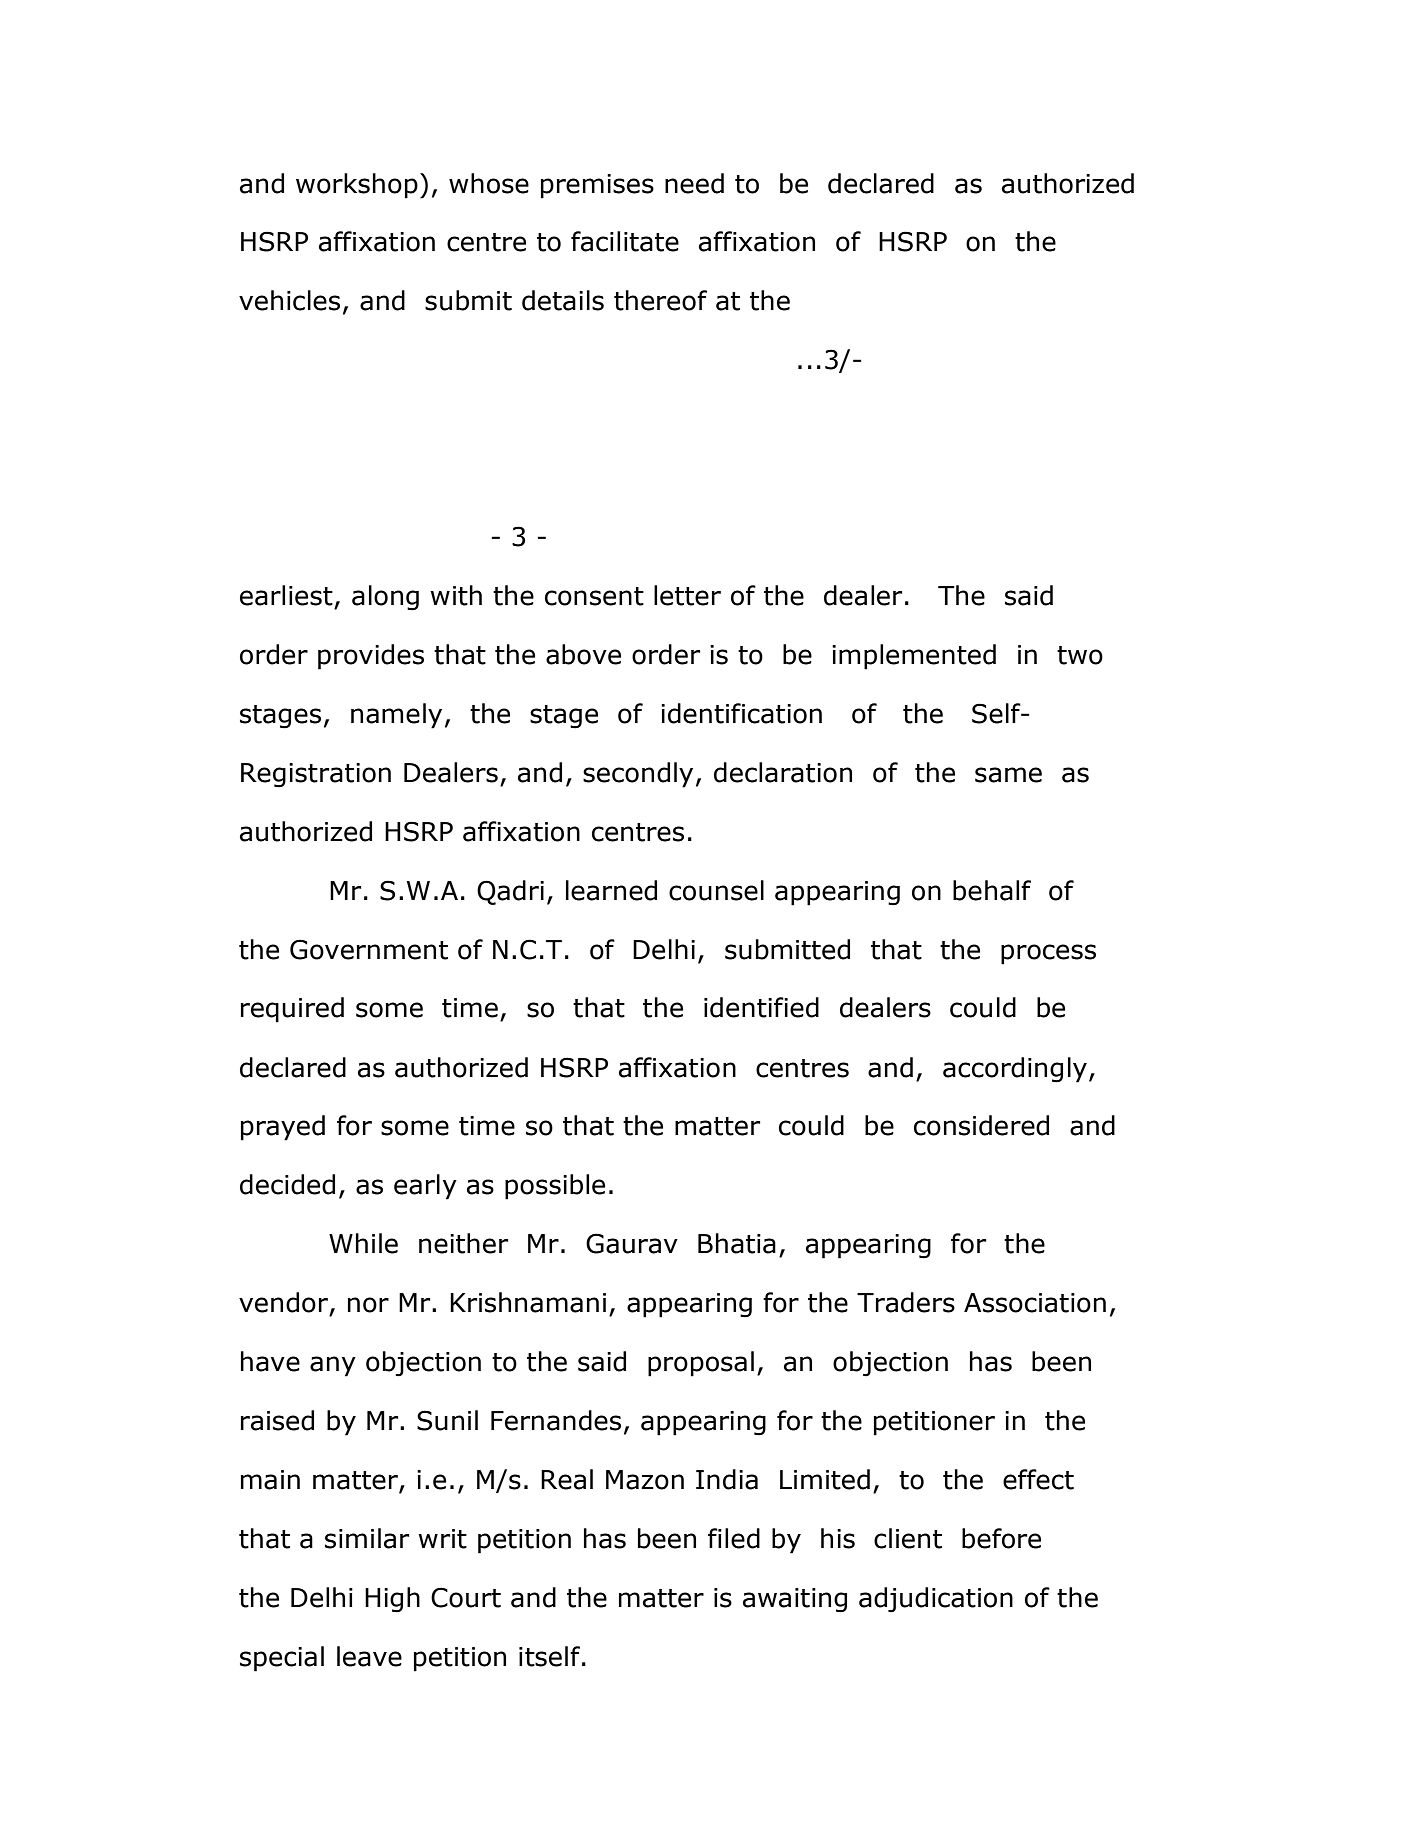 The height and width of the document is (1839, 1421). Describe the element at coordinates (981, 1125) in the document. I see `considered` at that location.
